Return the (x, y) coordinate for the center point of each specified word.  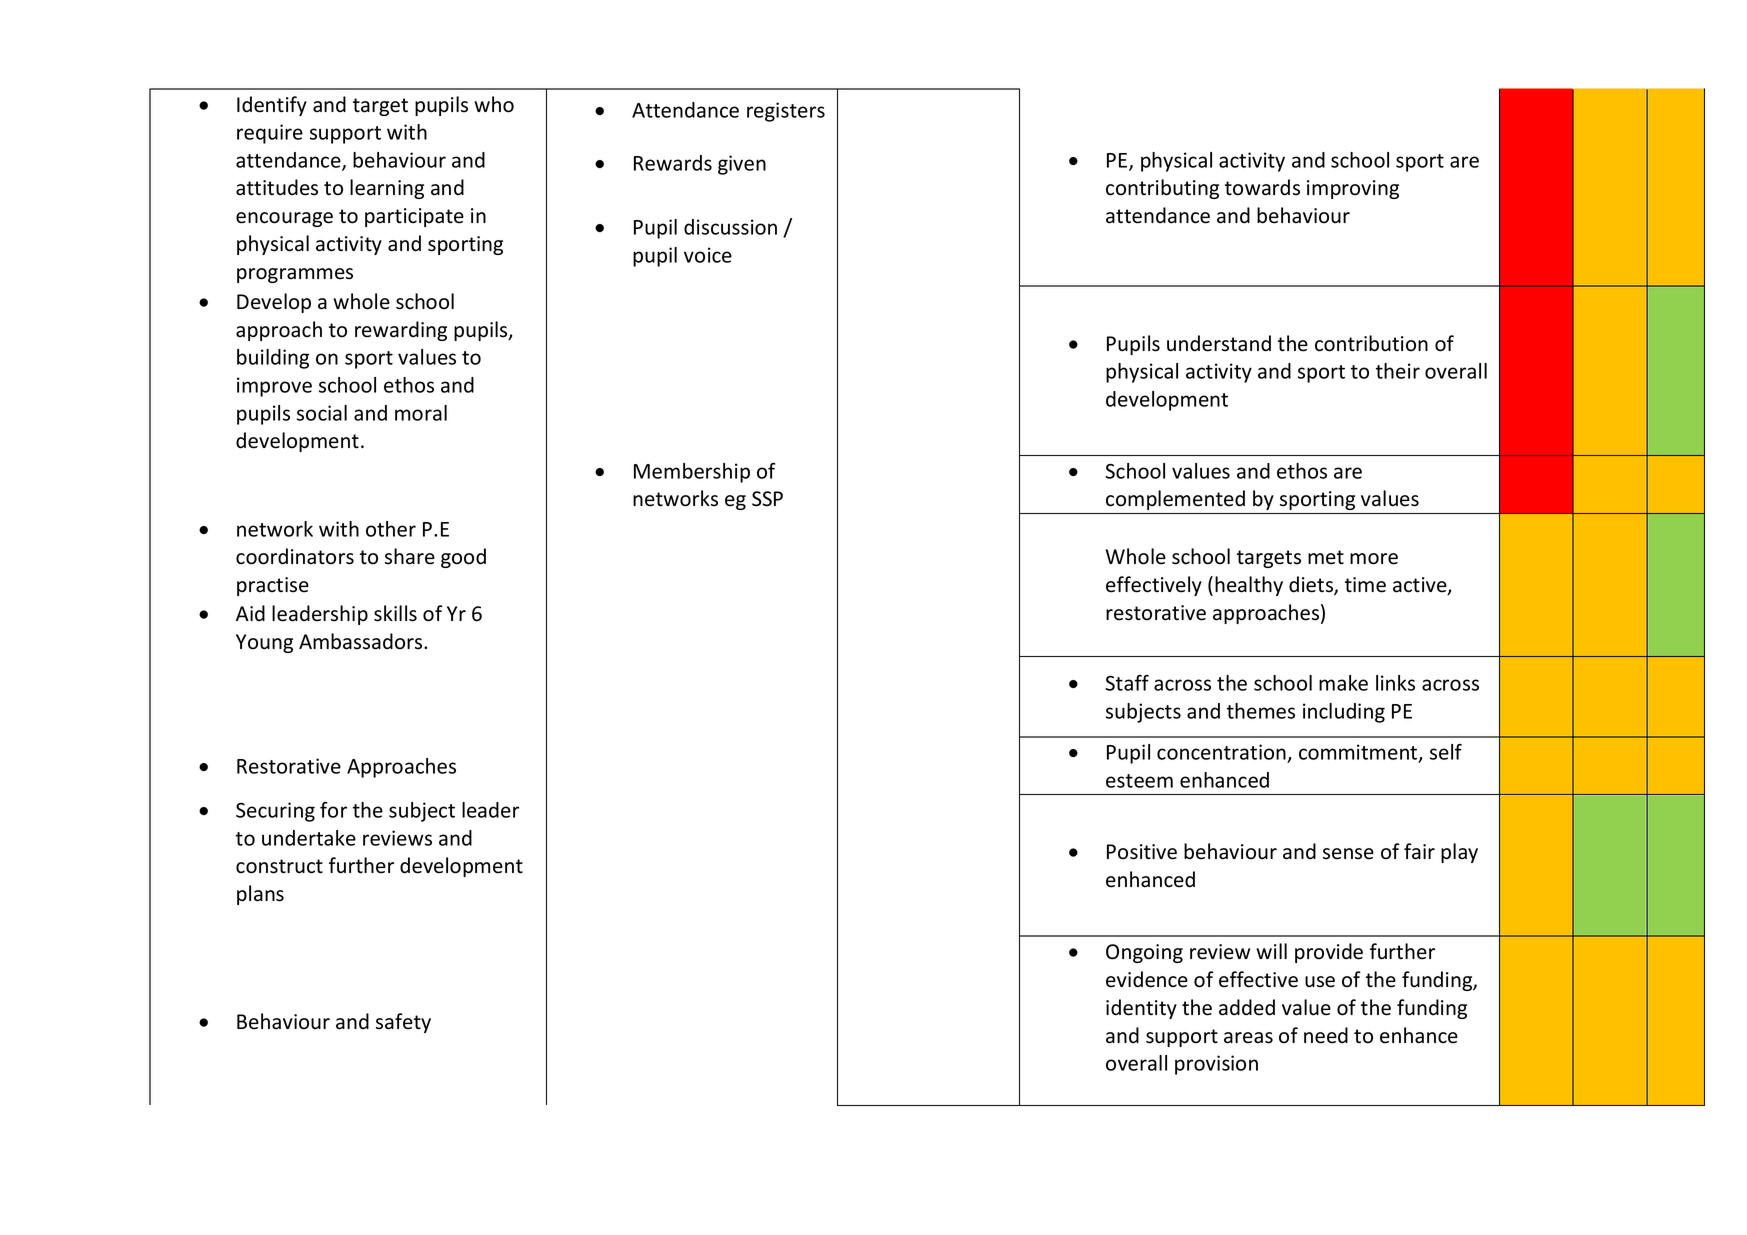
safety (403, 1023)
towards (1262, 187)
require (270, 134)
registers (786, 112)
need (1326, 1035)
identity (1141, 1009)
